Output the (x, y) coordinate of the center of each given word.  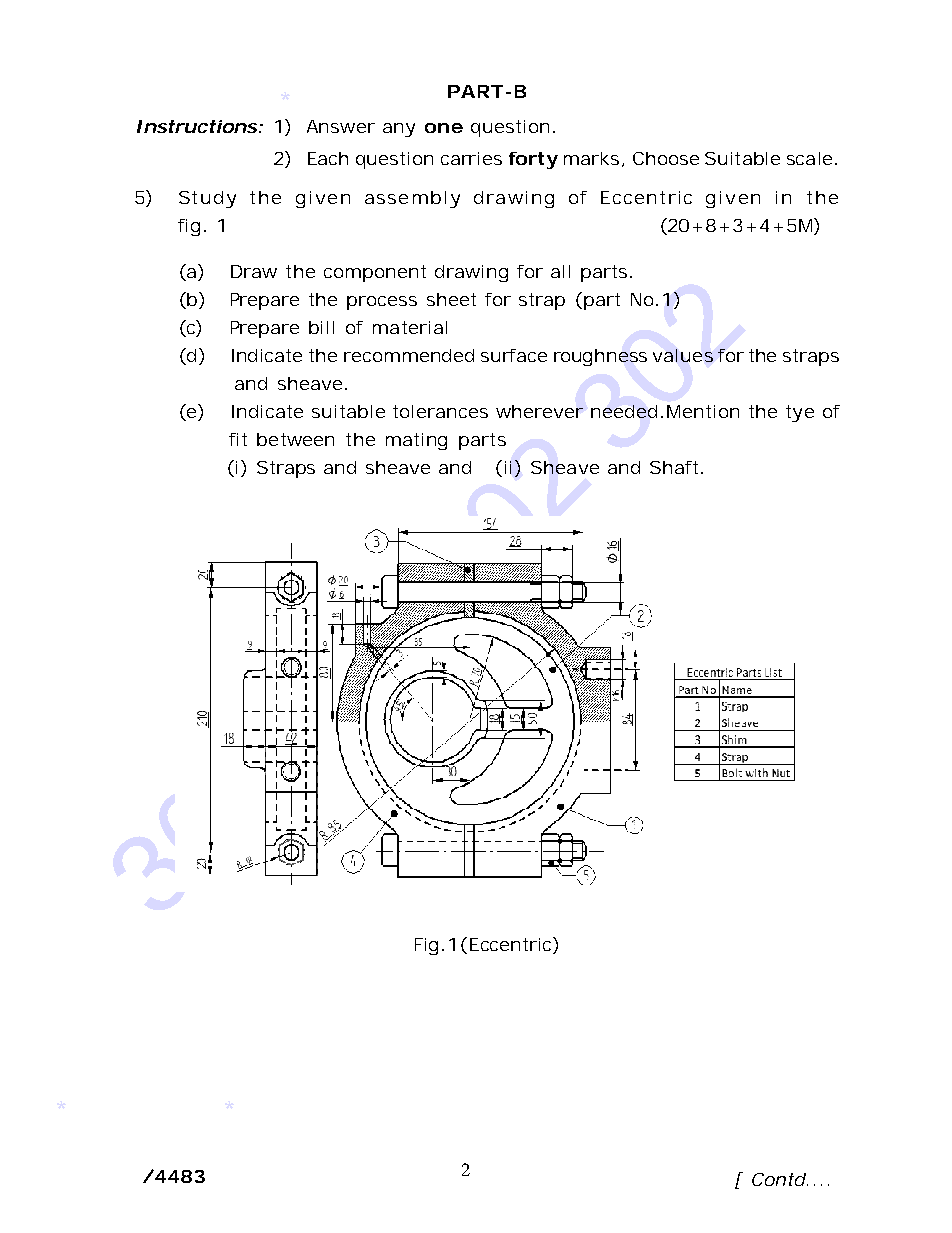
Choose (666, 158)
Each (328, 158)
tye (800, 413)
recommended (409, 355)
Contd (780, 1179)
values (683, 355)
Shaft (676, 467)
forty (533, 160)
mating (416, 441)
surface (514, 355)
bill (321, 327)
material (410, 327)
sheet (451, 299)
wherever (539, 411)
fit (238, 439)
